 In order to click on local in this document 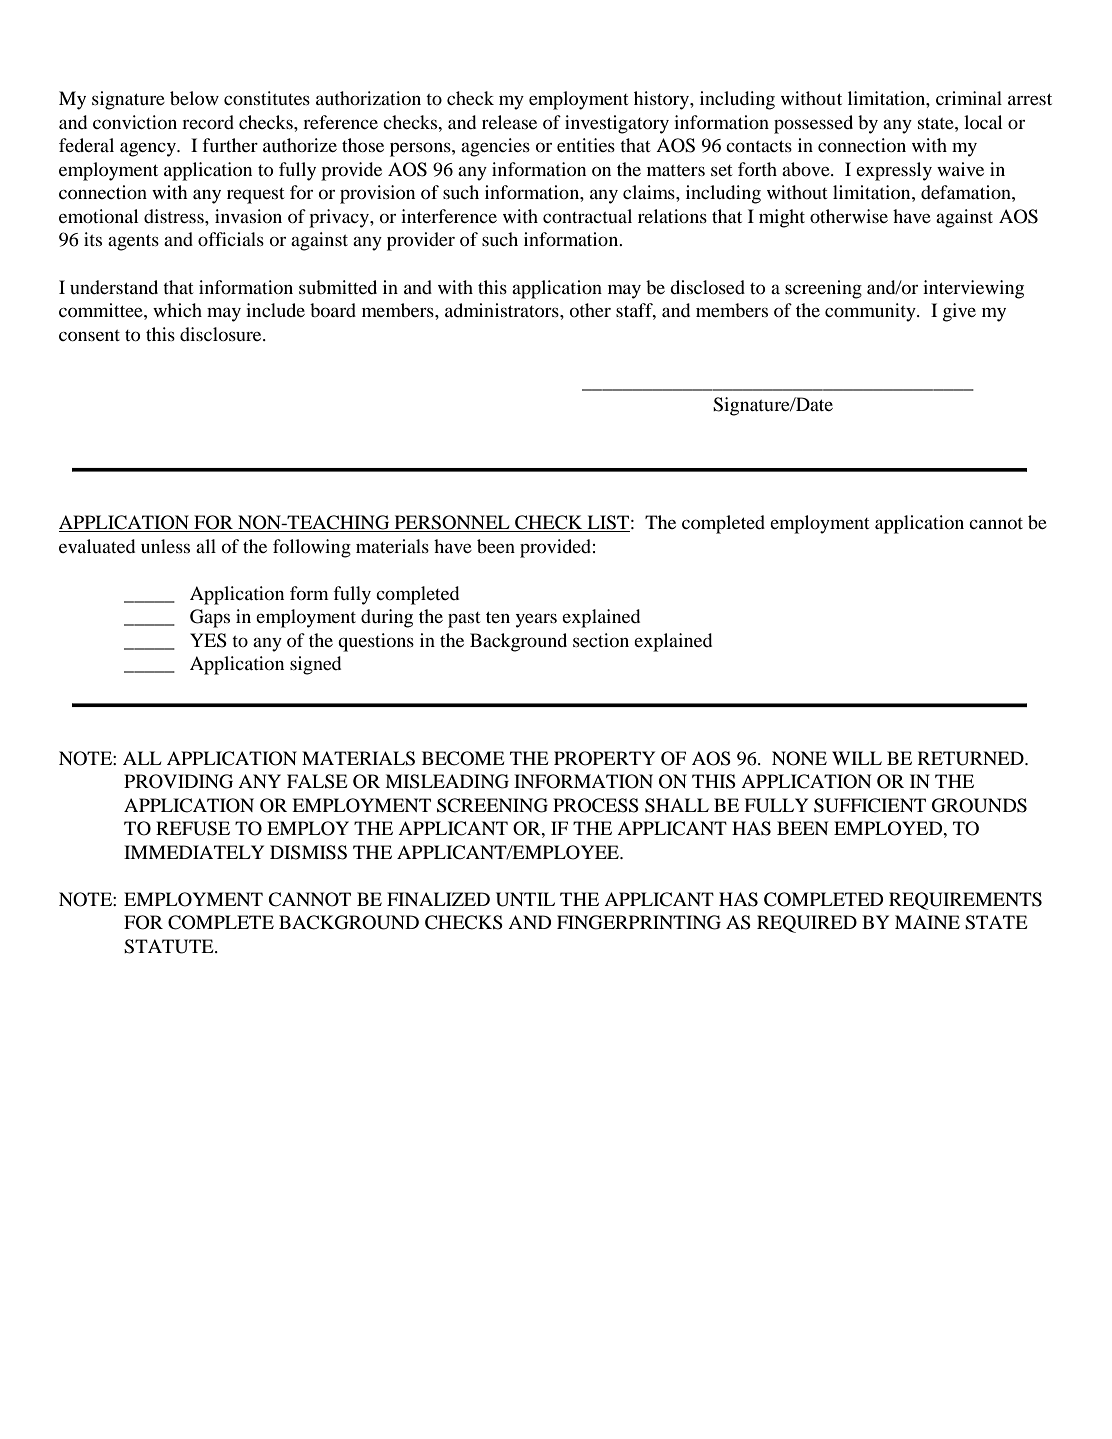, I will do `click(983, 122)`.
